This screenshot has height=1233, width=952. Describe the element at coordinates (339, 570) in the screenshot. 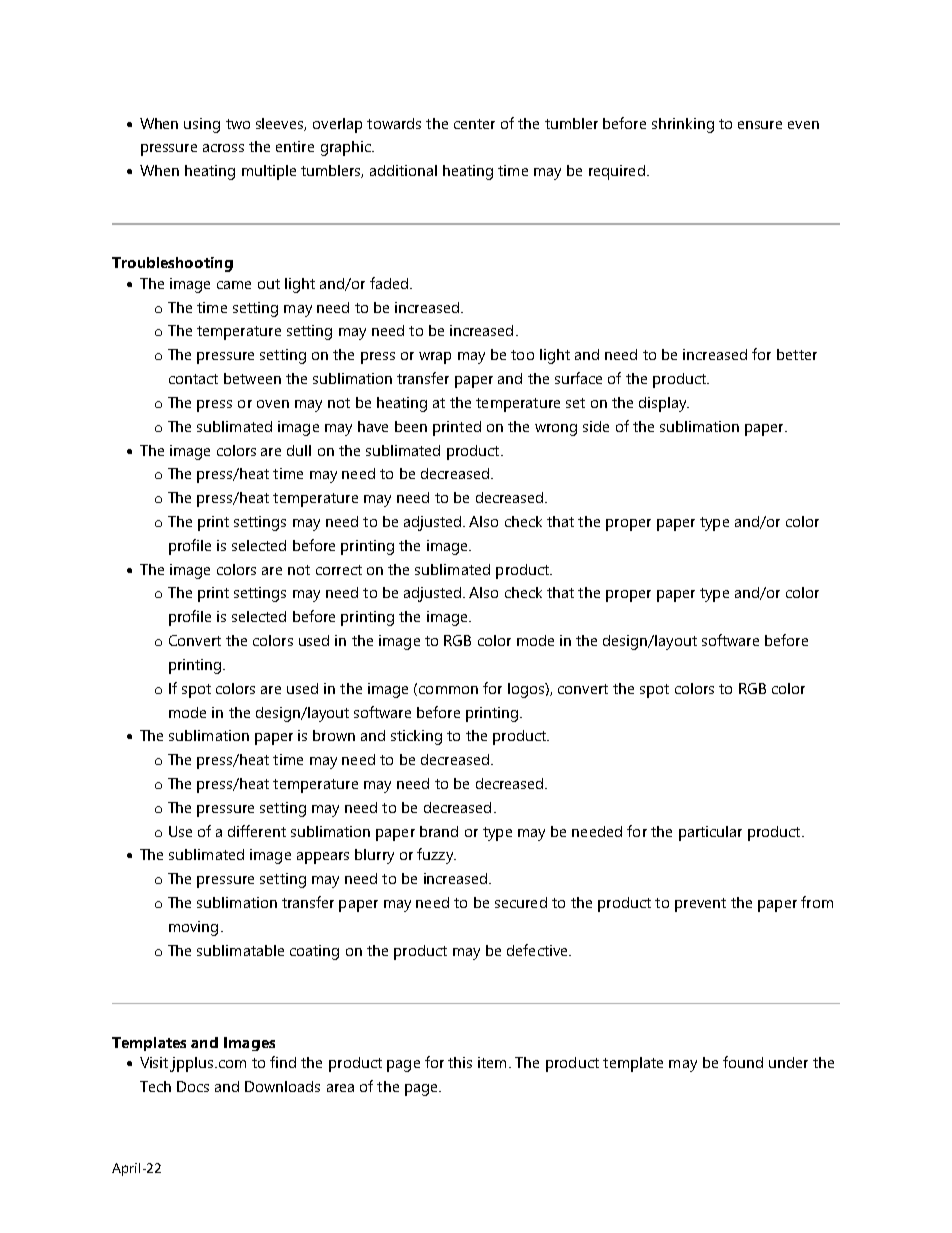

I see `correct` at that location.
